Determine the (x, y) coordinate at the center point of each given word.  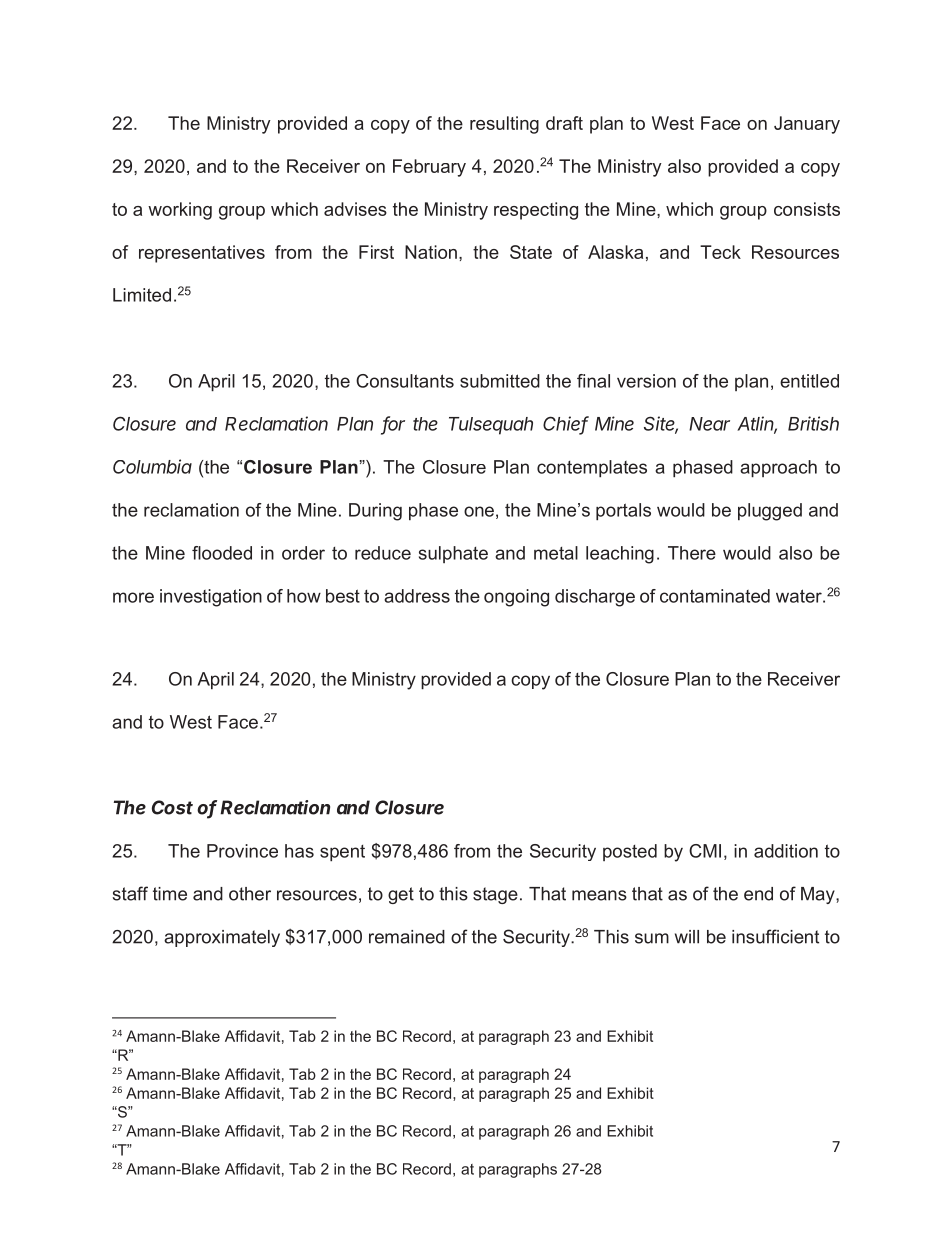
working (180, 211)
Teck (720, 252)
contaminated (715, 596)
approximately (222, 938)
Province (242, 851)
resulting (504, 125)
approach (778, 469)
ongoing (516, 598)
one (479, 511)
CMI (705, 851)
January (807, 125)
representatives (202, 254)
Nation (431, 252)
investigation (211, 598)
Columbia (152, 466)
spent (342, 853)
